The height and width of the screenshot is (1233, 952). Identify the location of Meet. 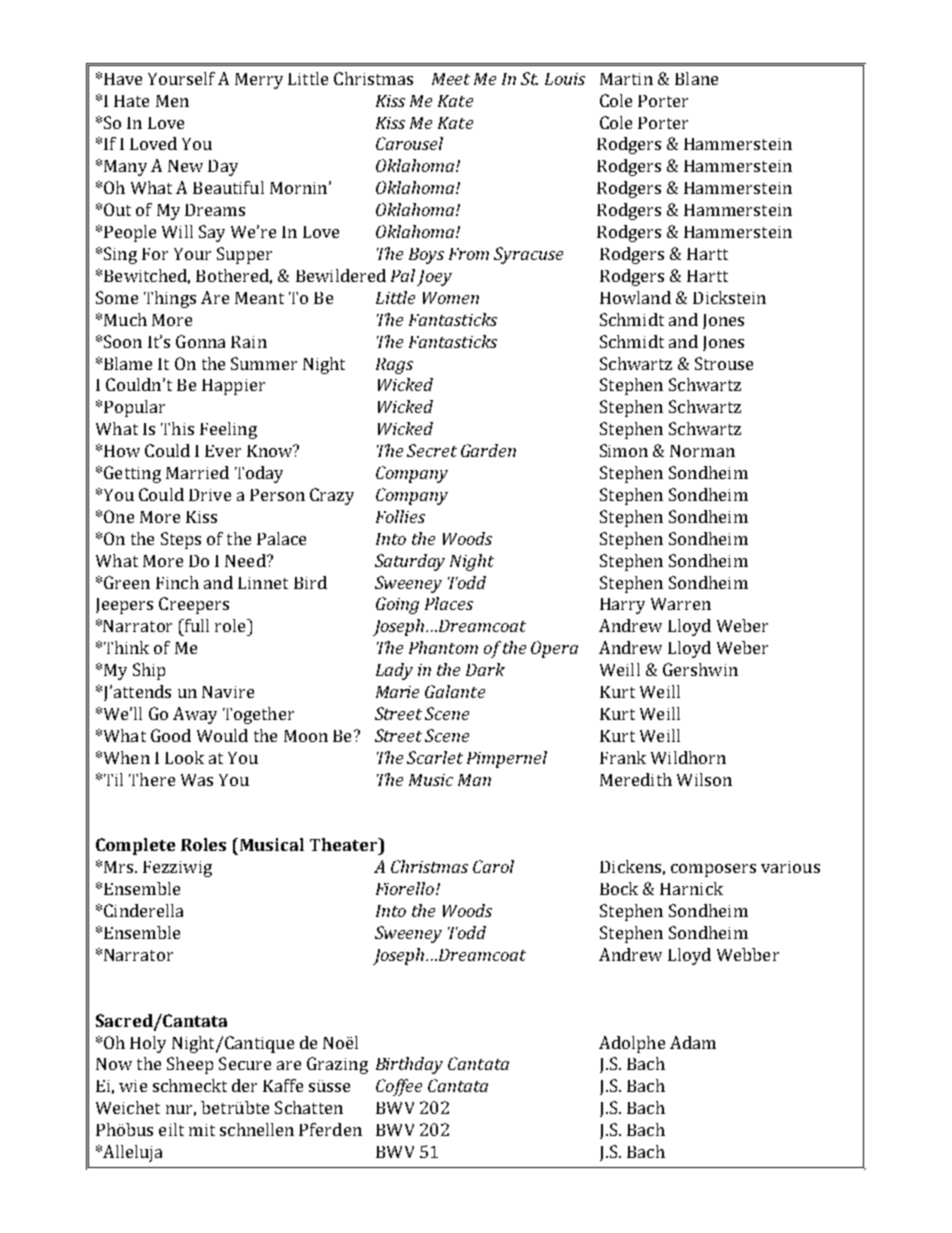
(451, 79).
